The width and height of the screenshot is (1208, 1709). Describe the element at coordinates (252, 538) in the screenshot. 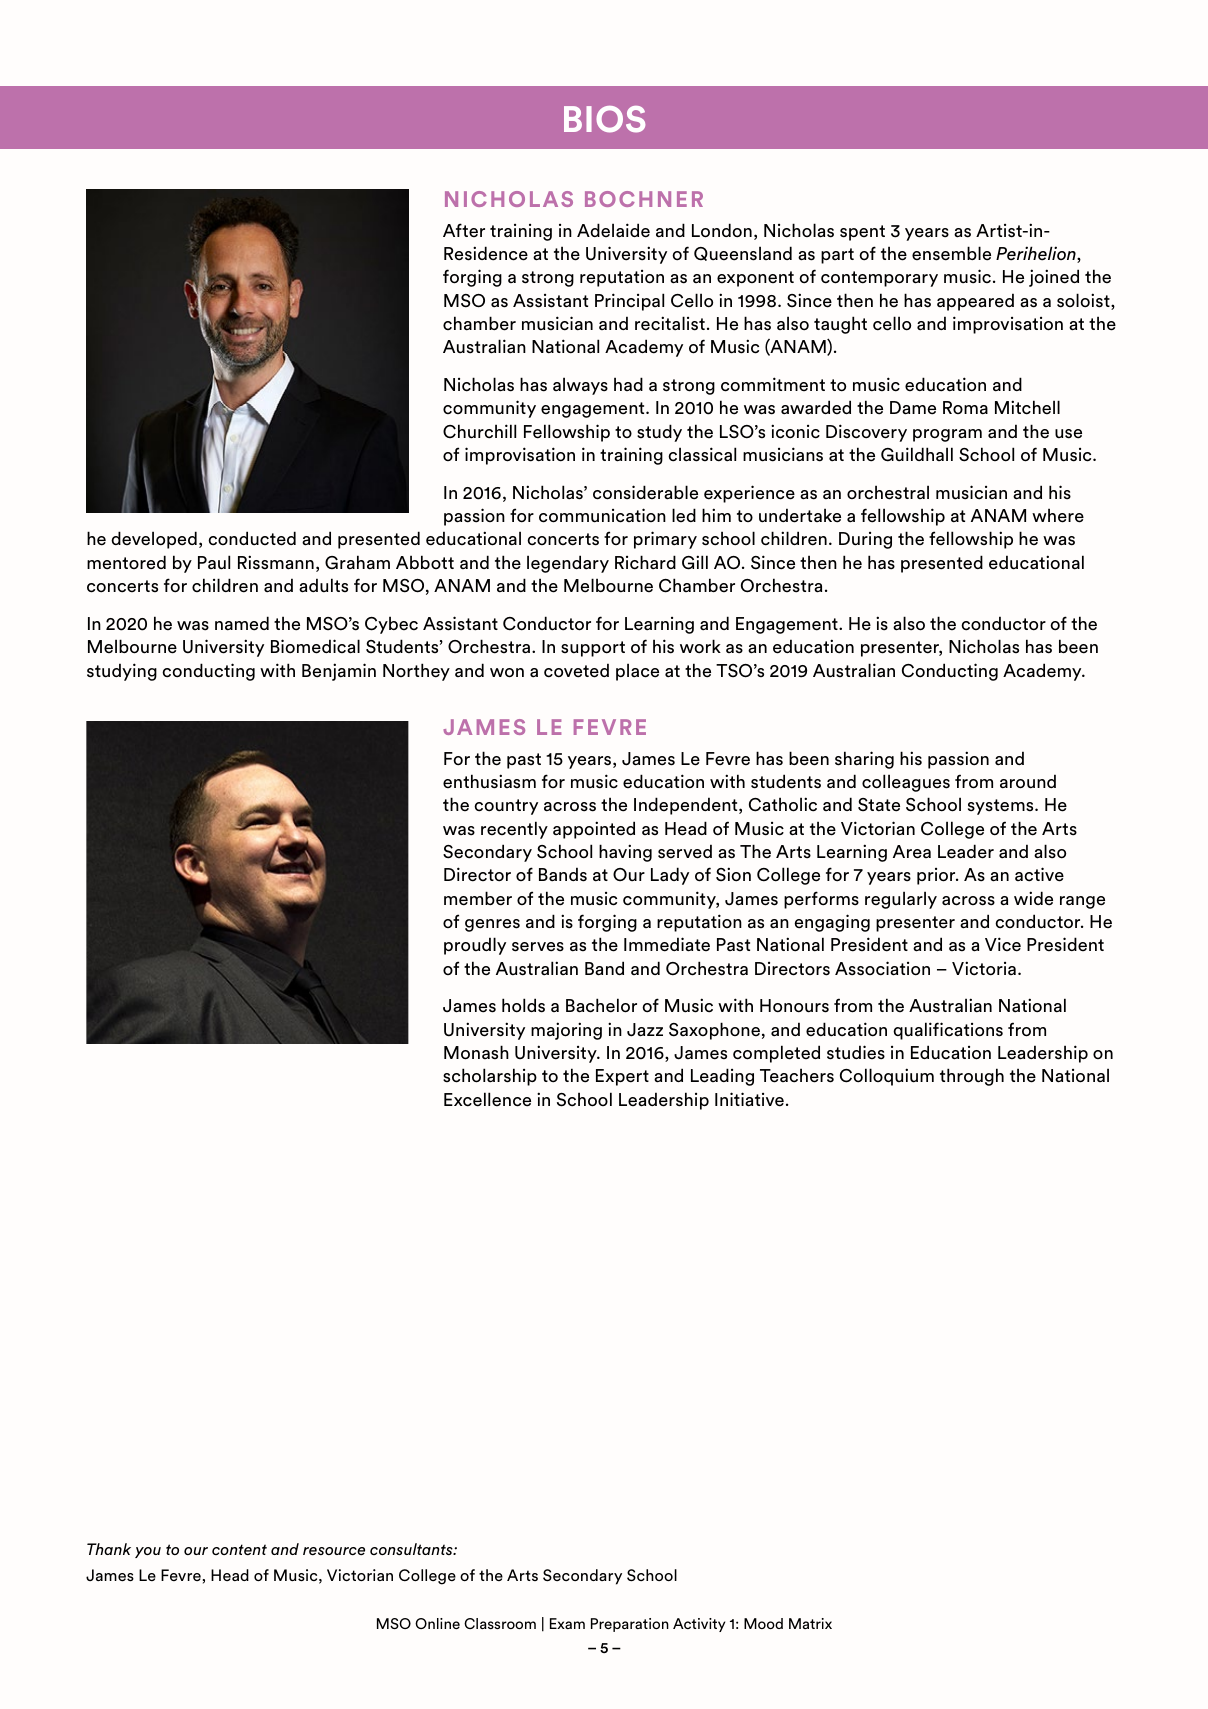

I see `conducted` at that location.
